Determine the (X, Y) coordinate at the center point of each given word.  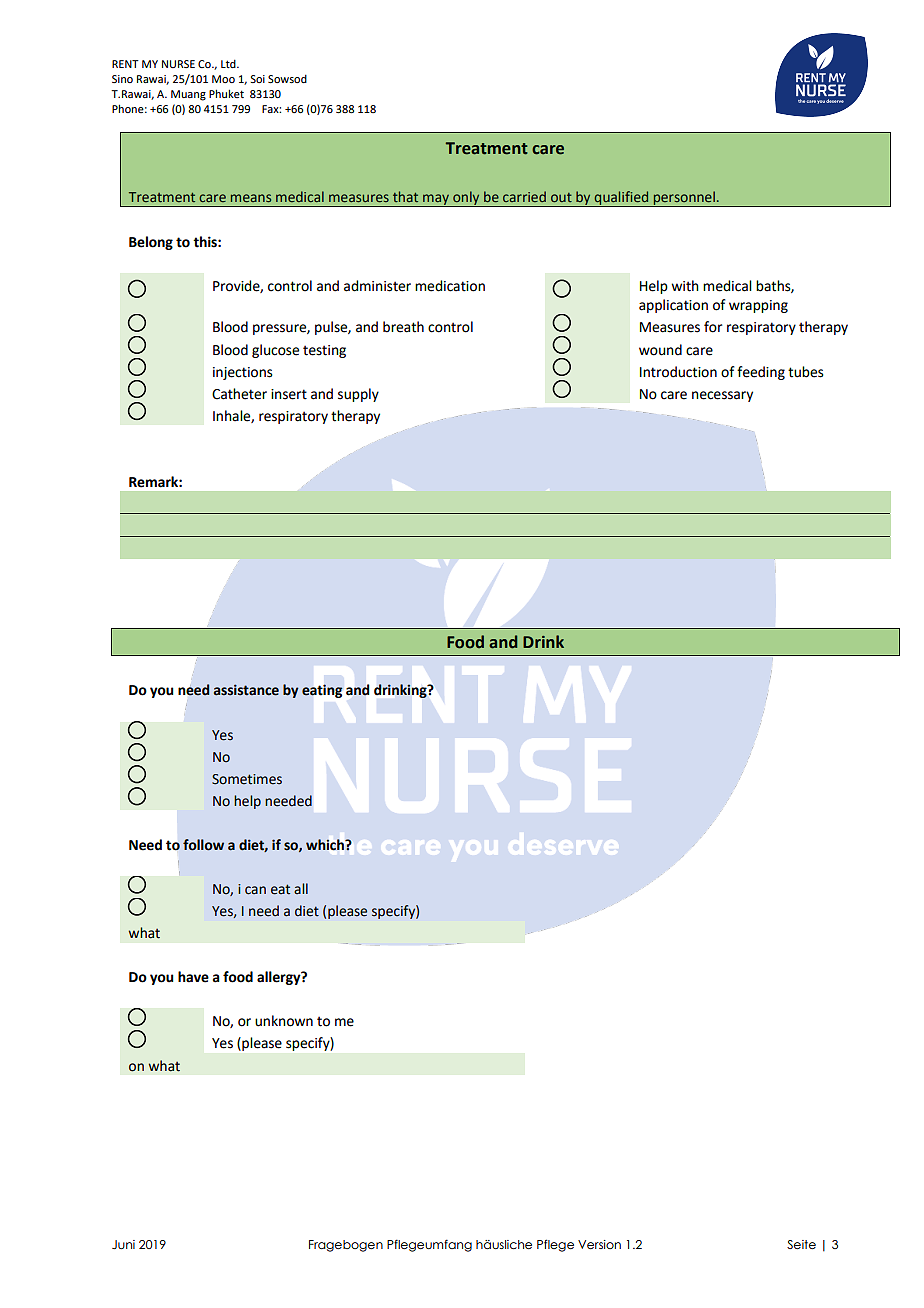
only (466, 199)
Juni (123, 1244)
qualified (621, 199)
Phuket (226, 93)
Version (599, 1244)
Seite (801, 1244)
